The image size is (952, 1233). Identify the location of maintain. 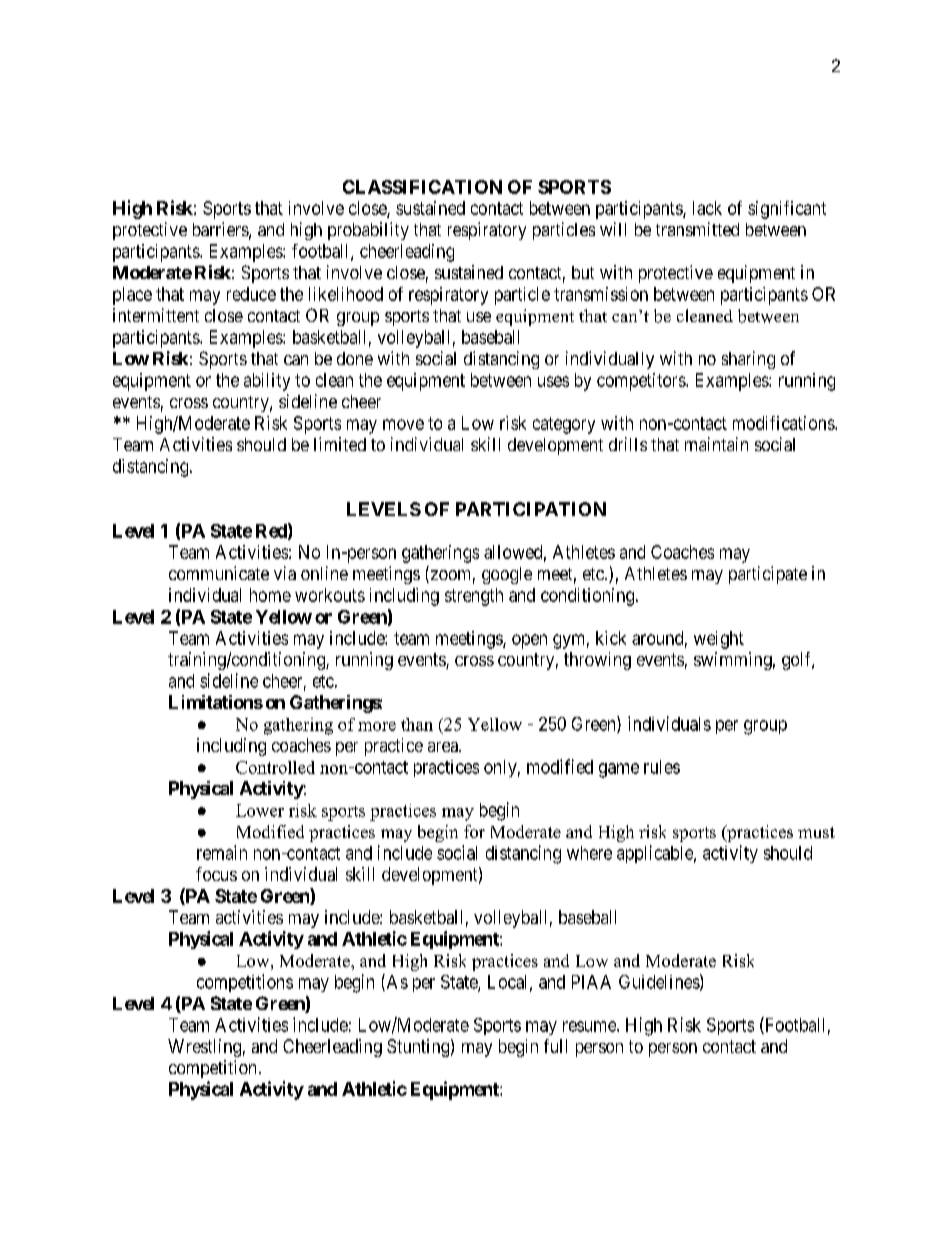
(716, 444).
